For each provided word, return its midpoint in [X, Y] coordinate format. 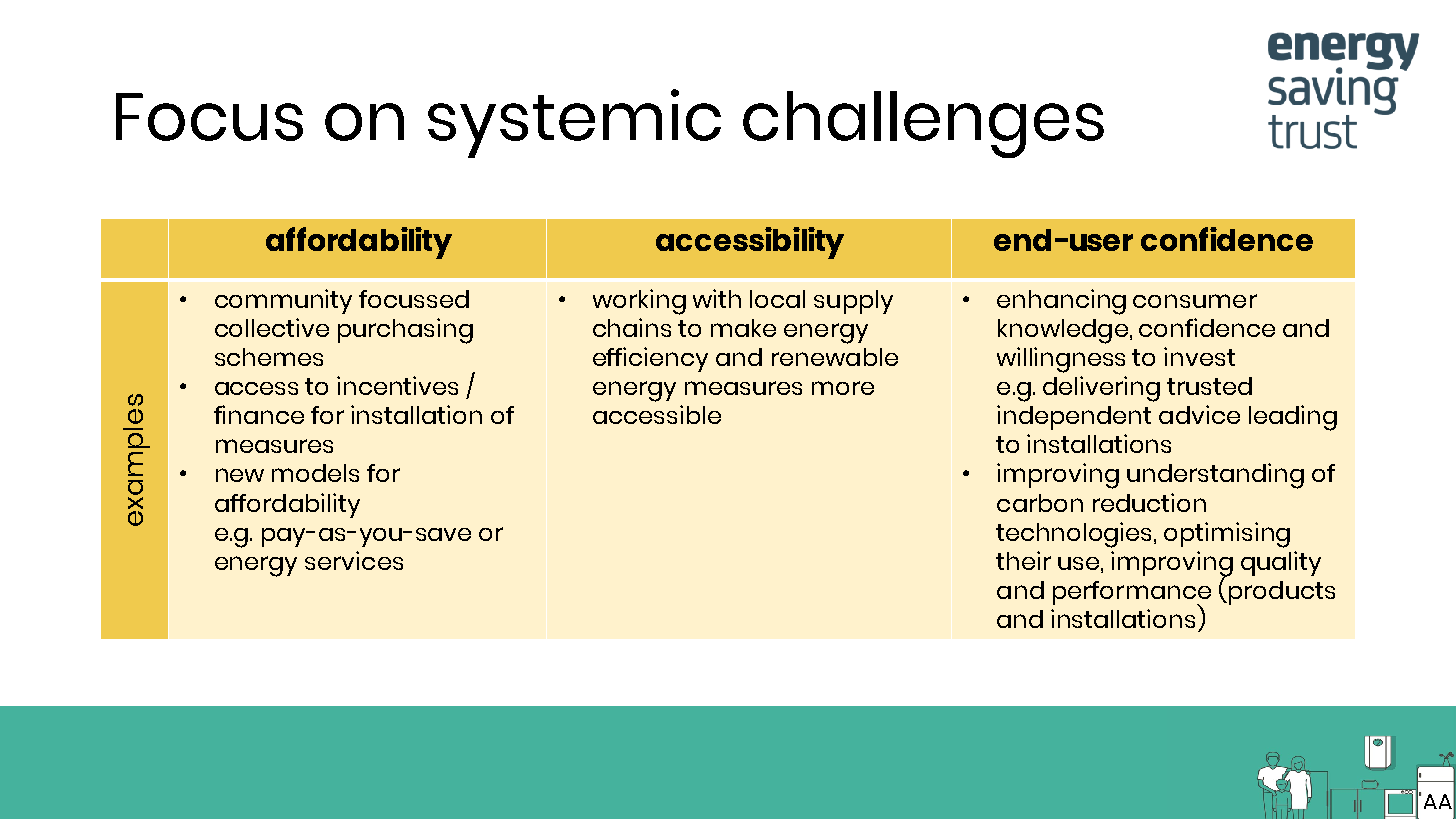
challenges [923, 124]
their [1023, 560]
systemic [574, 123]
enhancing [1061, 302]
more [843, 388]
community [283, 301]
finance [259, 414]
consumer [1195, 301]
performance [1132, 594]
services [354, 560]
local [777, 299]
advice [1199, 414]
